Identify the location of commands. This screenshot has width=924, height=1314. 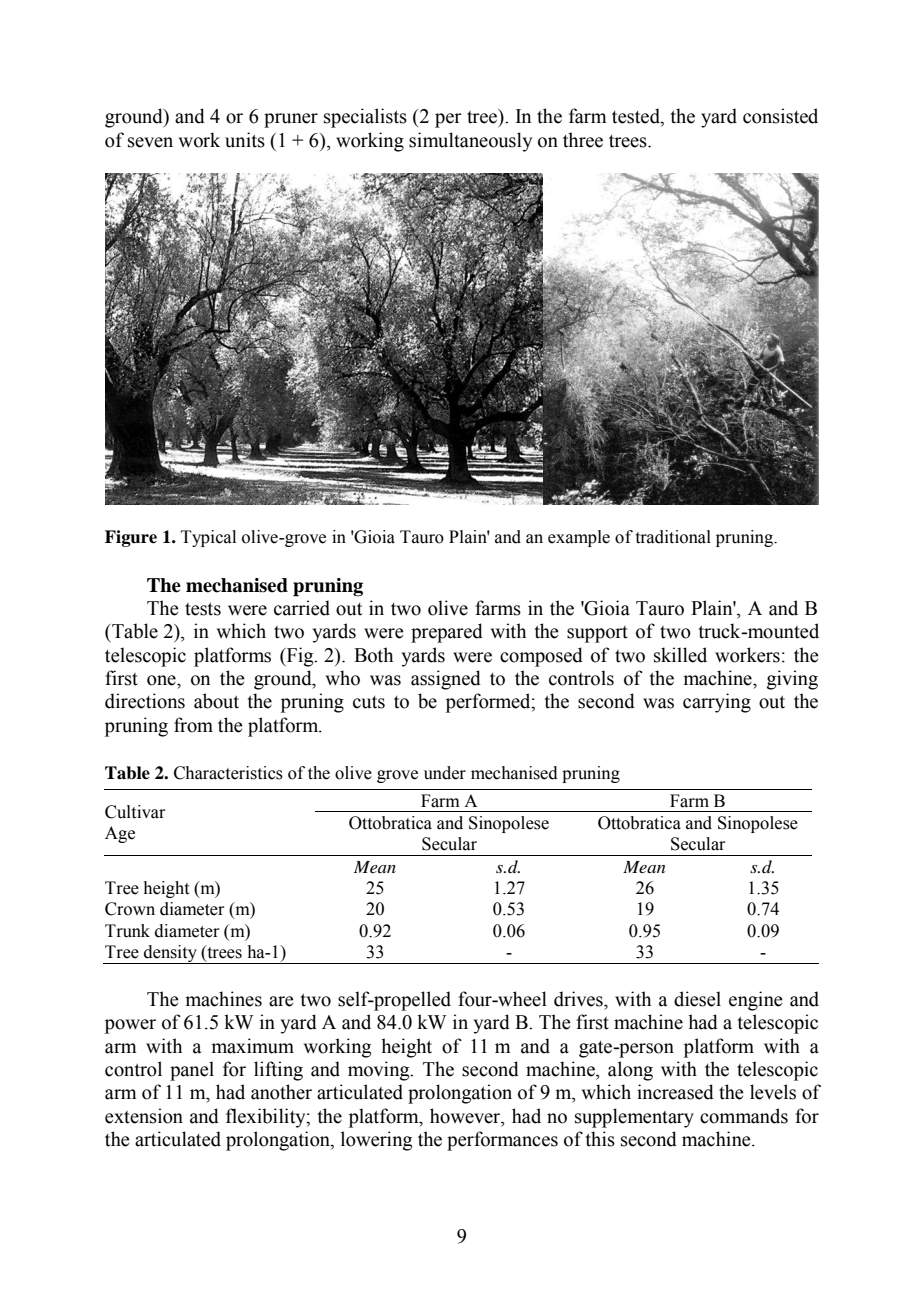
(744, 1116).
